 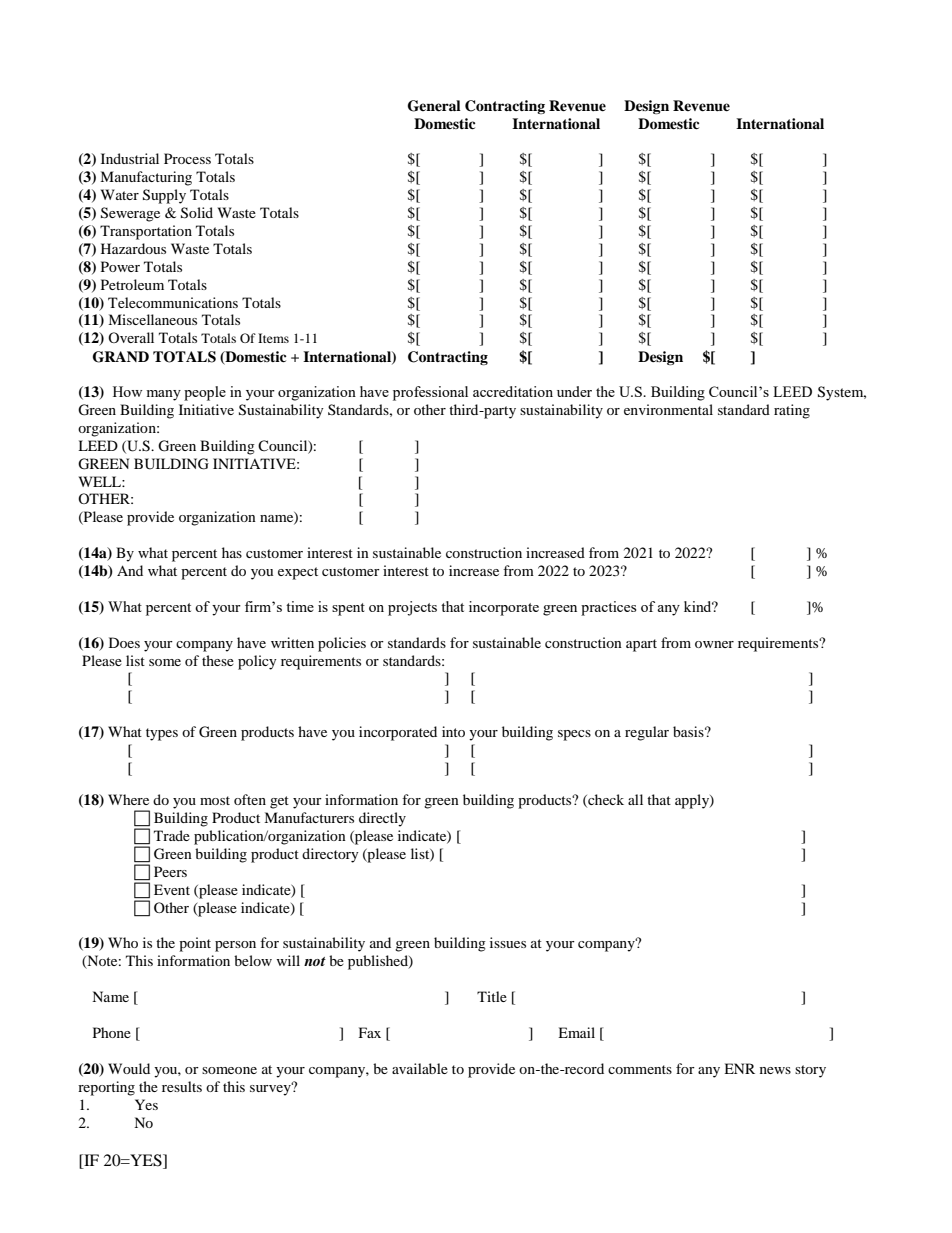 What do you see at coordinates (412, 608) in the document?
I see `projects` at bounding box center [412, 608].
